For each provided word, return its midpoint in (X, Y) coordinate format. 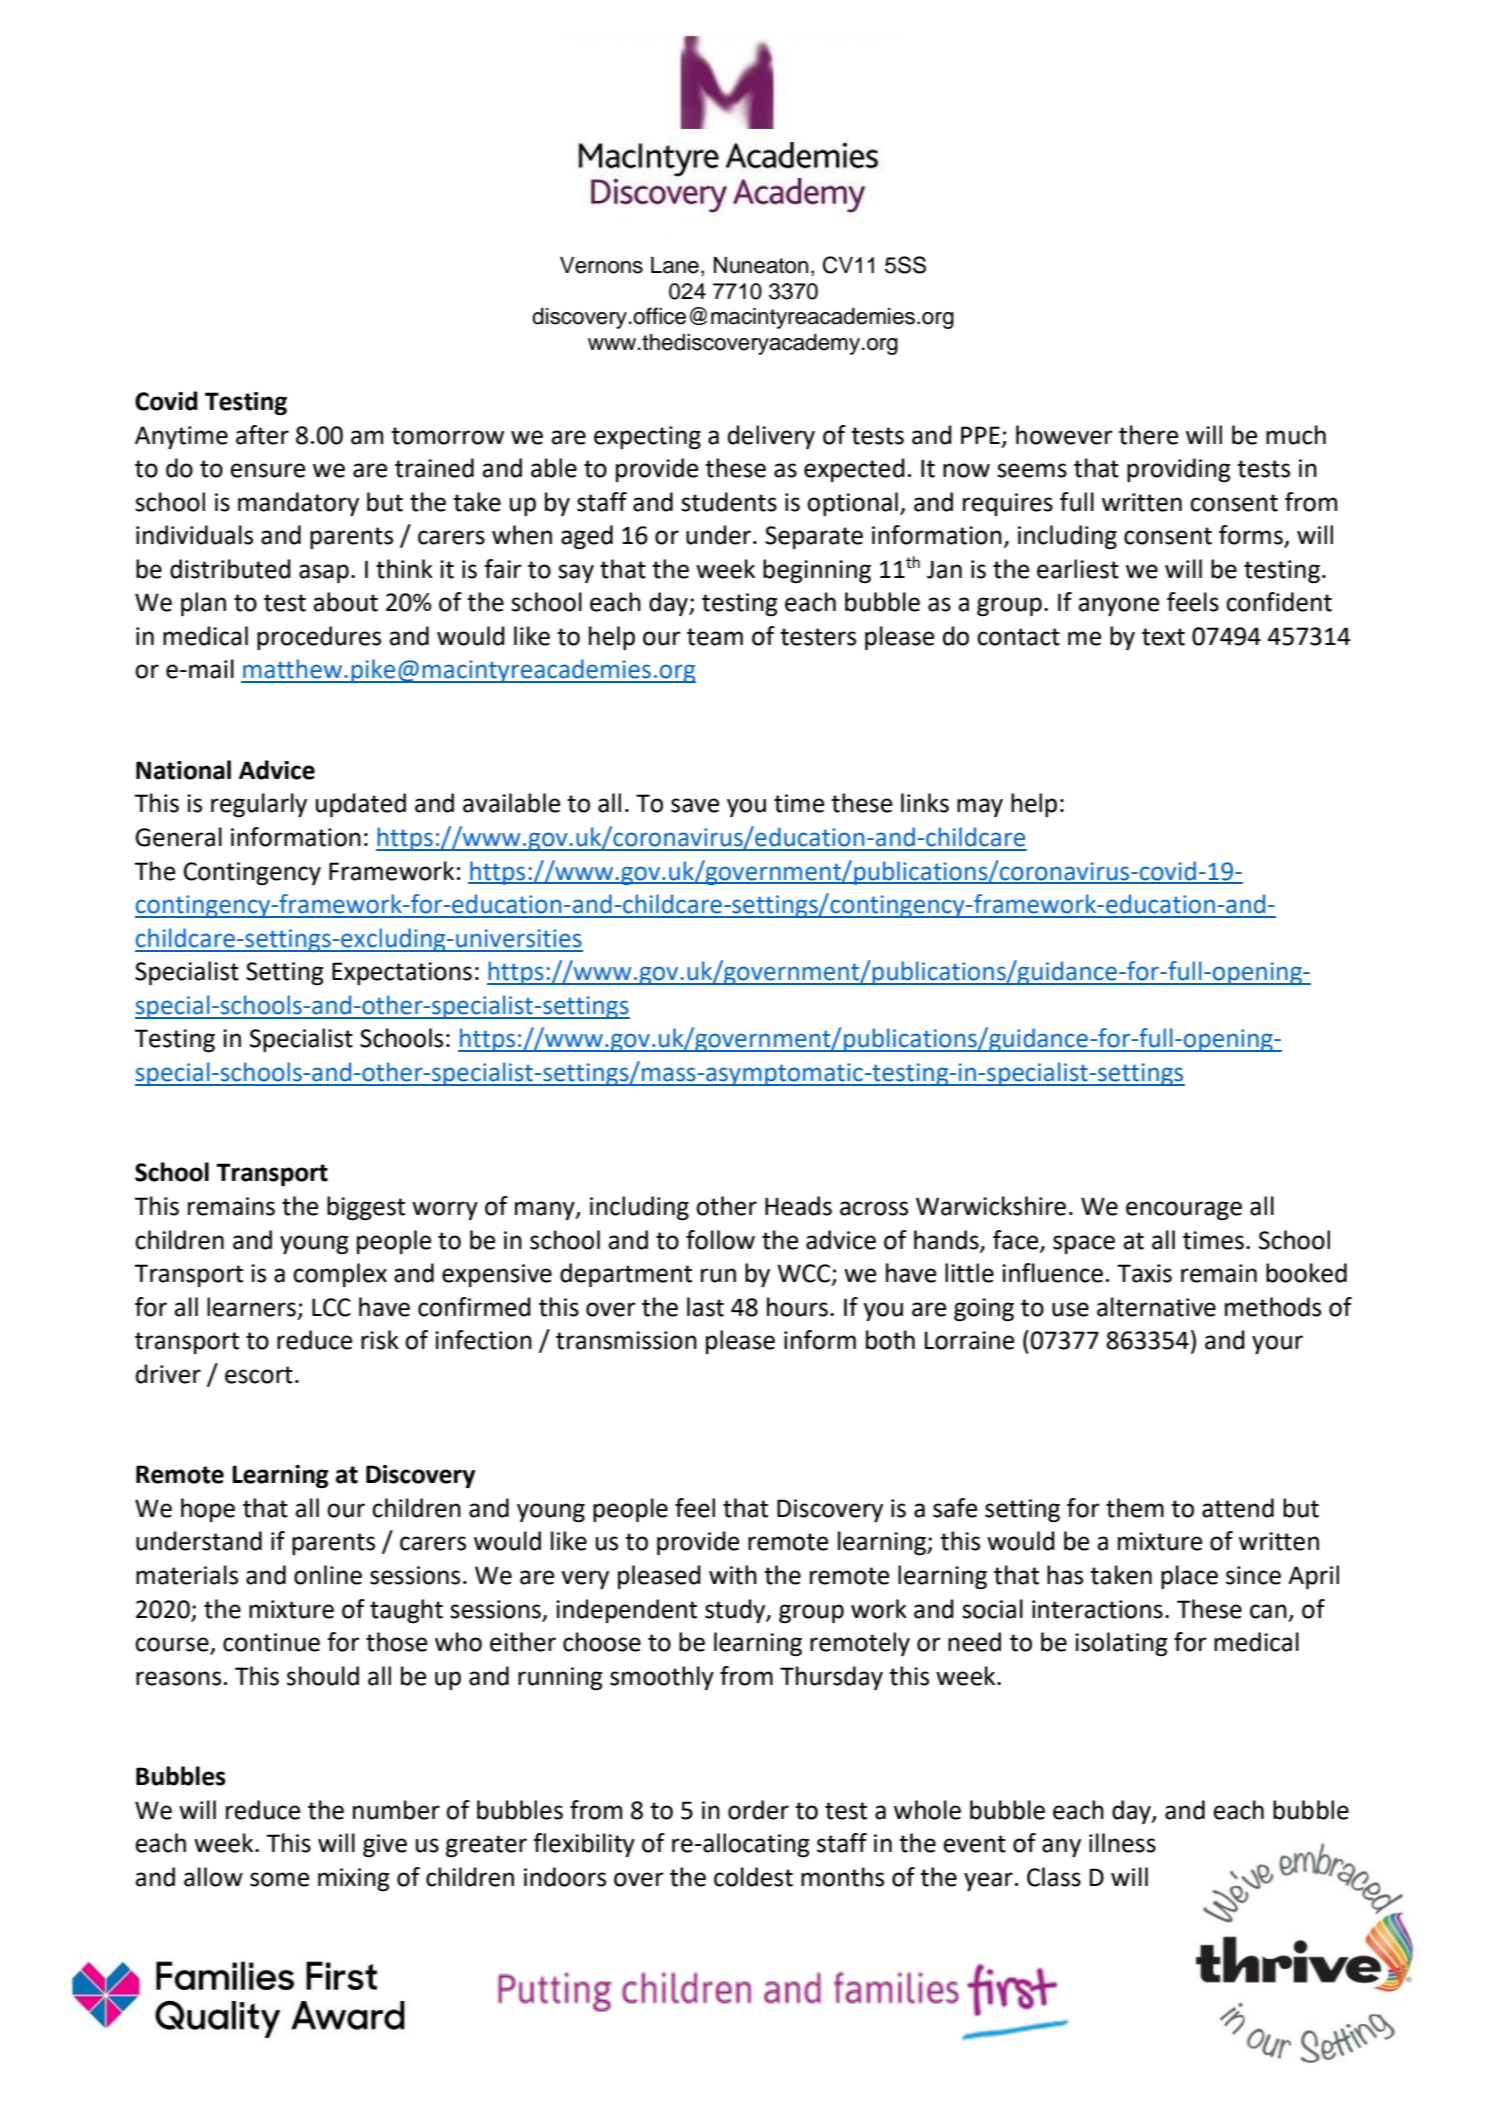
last (705, 1307)
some (279, 1879)
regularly (259, 805)
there (1148, 435)
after (262, 435)
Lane (675, 265)
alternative (1156, 1307)
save (695, 805)
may (980, 807)
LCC (331, 1307)
